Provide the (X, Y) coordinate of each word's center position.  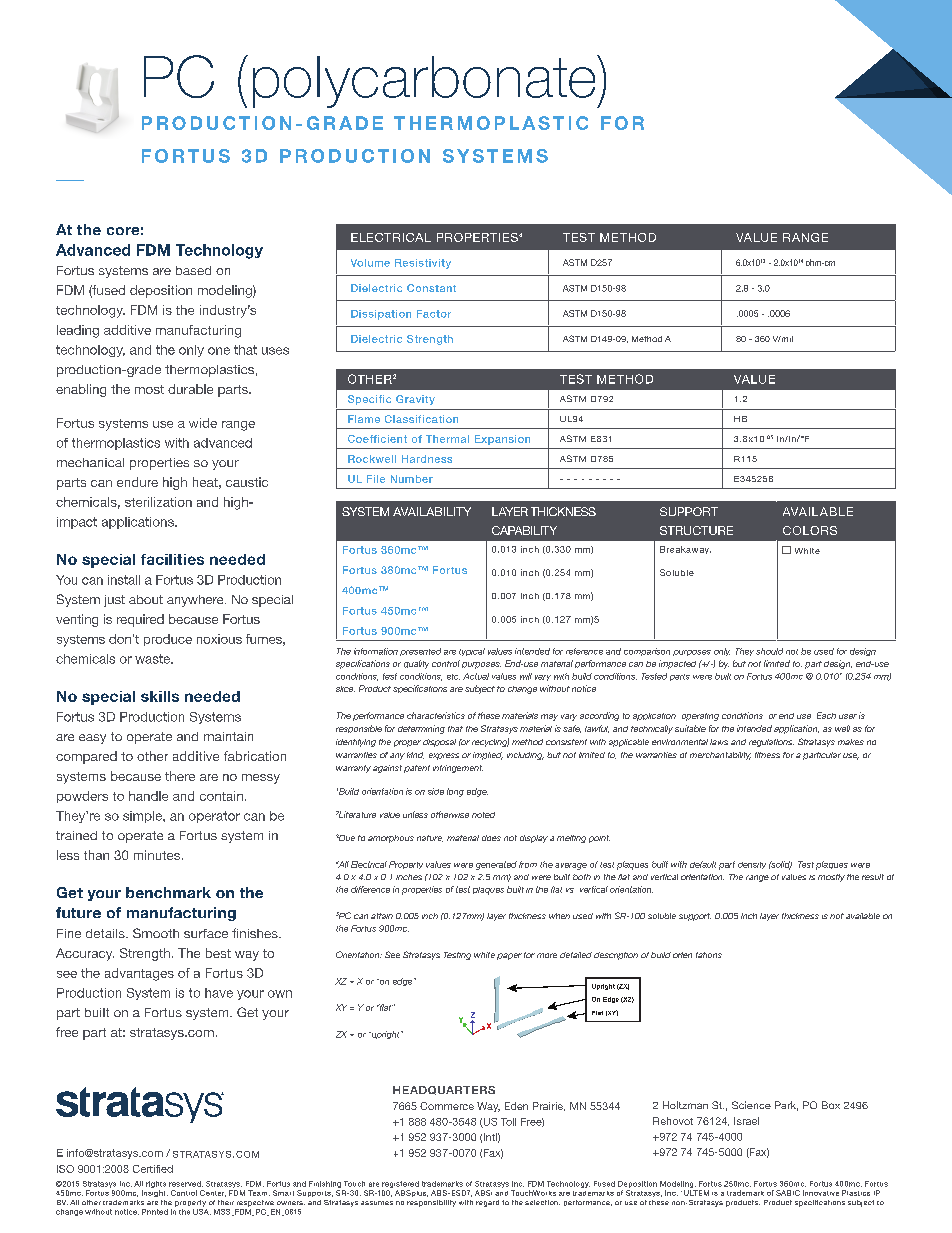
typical (472, 652)
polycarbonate (425, 81)
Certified (153, 1169)
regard (487, 1203)
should (769, 651)
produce (168, 640)
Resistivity (423, 264)
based (193, 270)
